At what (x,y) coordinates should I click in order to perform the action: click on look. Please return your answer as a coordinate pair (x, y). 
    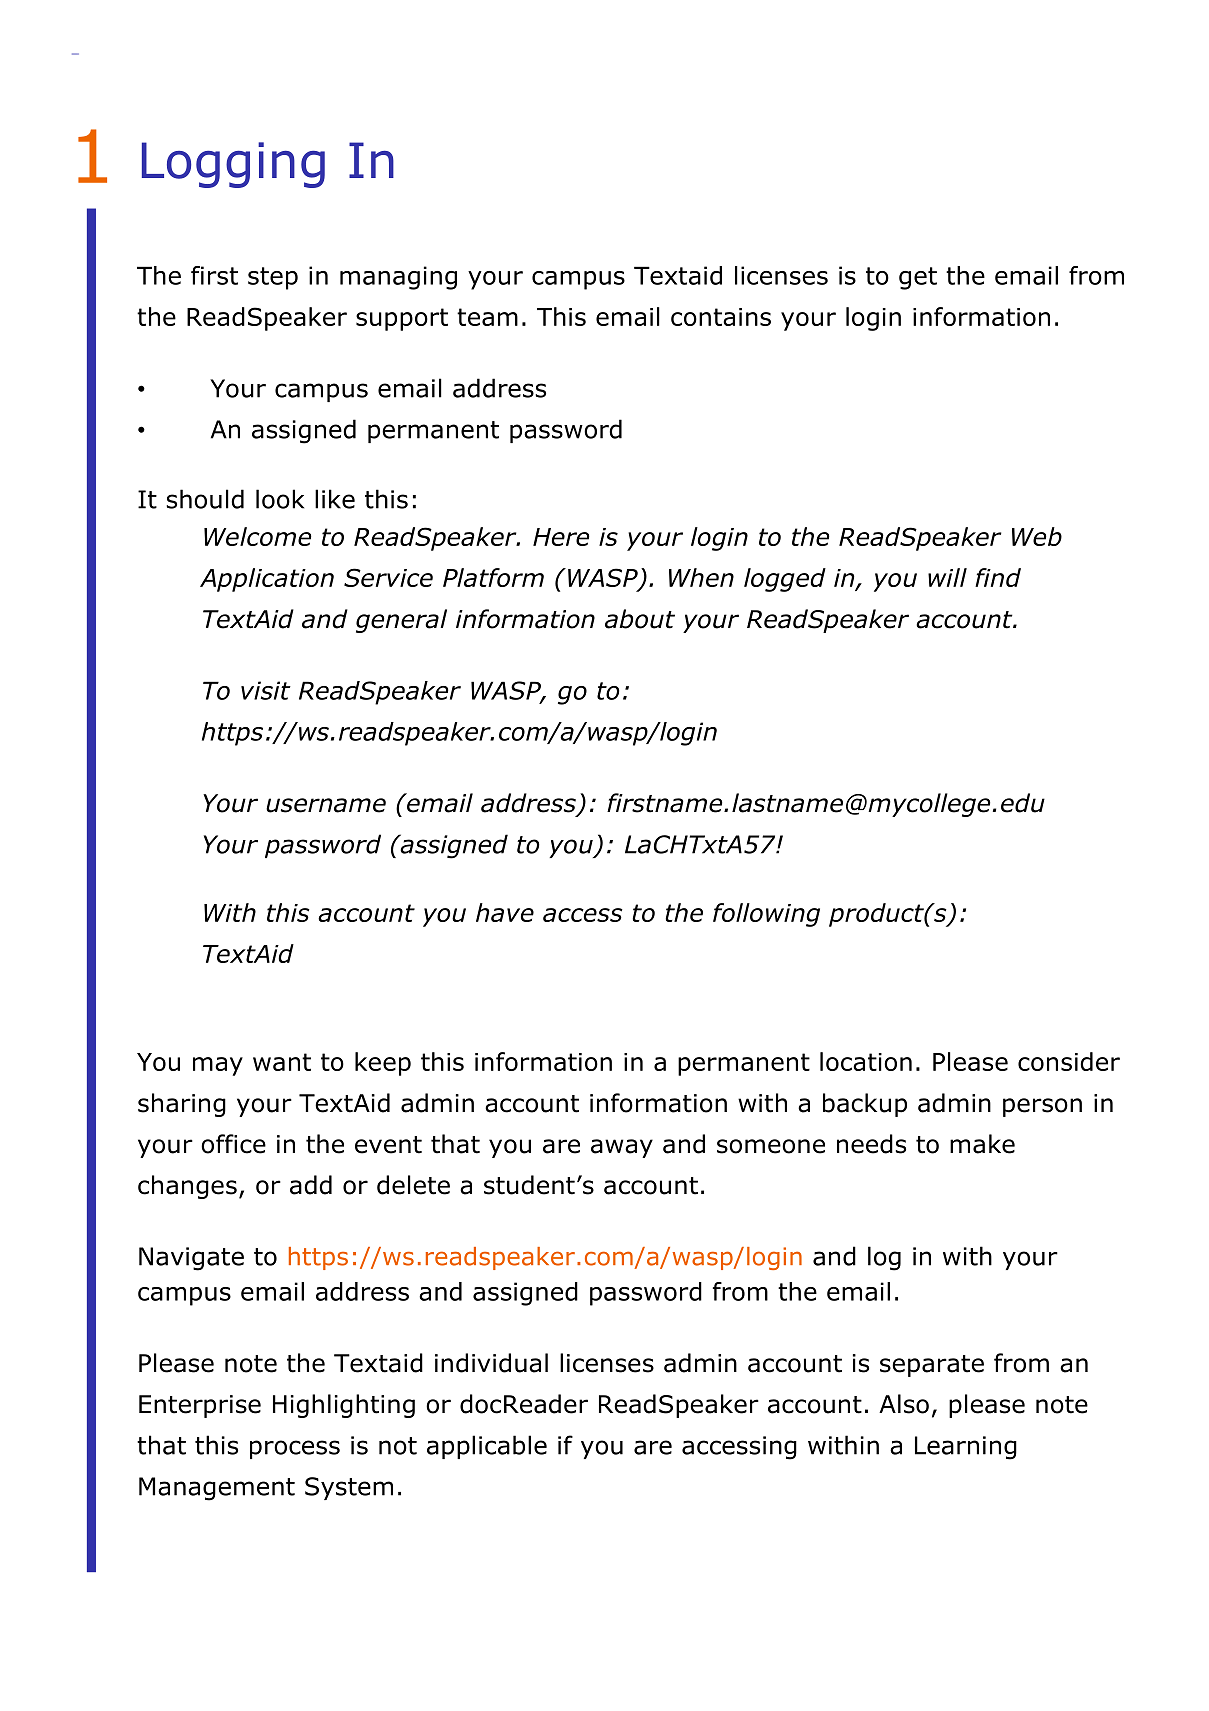
    Looking at the image, I should click on (280, 499).
